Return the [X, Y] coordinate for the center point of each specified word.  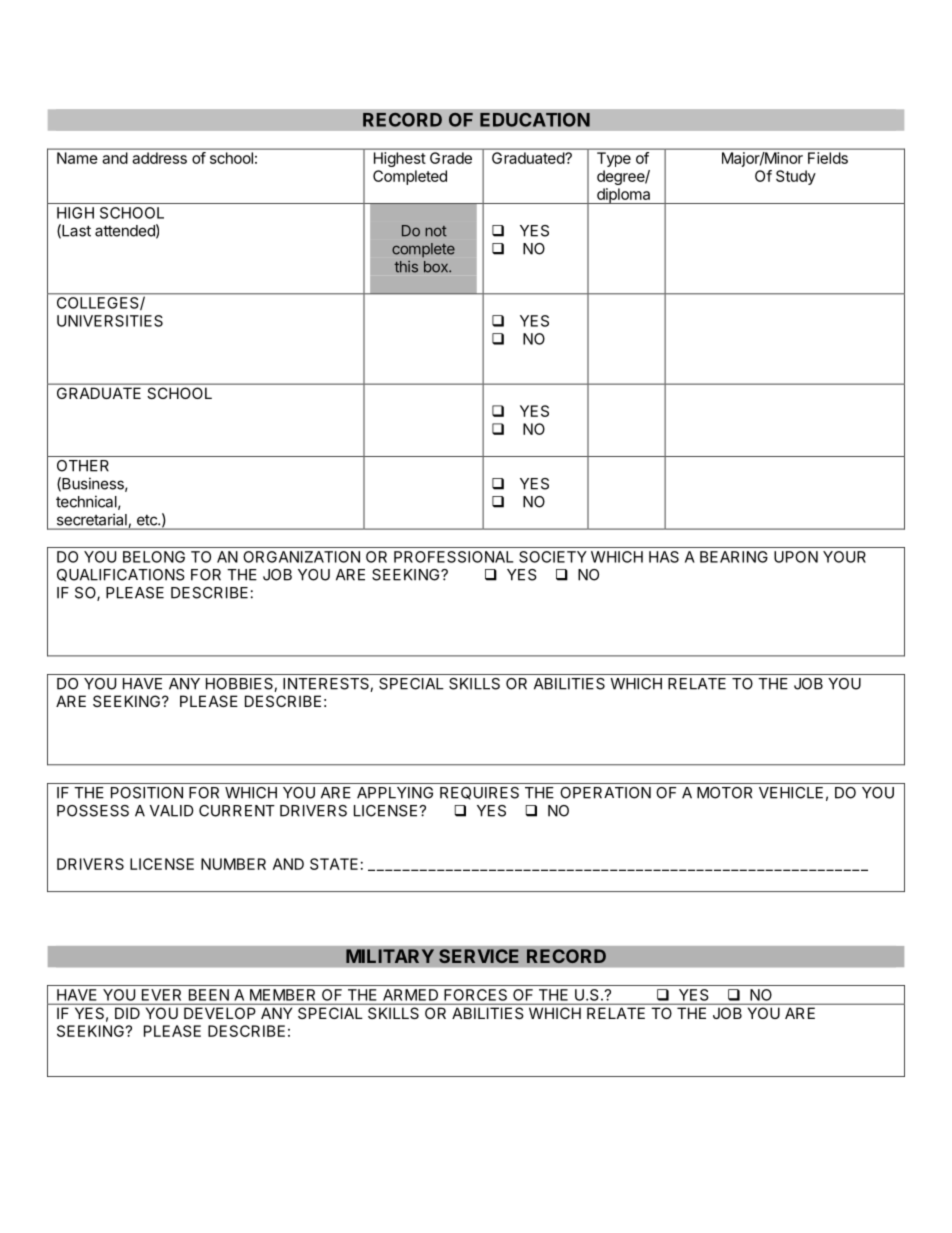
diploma [623, 196]
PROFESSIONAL [454, 557]
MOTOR [724, 793]
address [160, 158]
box [437, 267]
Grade [451, 158]
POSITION [147, 793]
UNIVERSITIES [110, 321]
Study [796, 177]
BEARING [734, 557]
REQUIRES [479, 793]
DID [127, 1013]
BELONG [154, 557]
